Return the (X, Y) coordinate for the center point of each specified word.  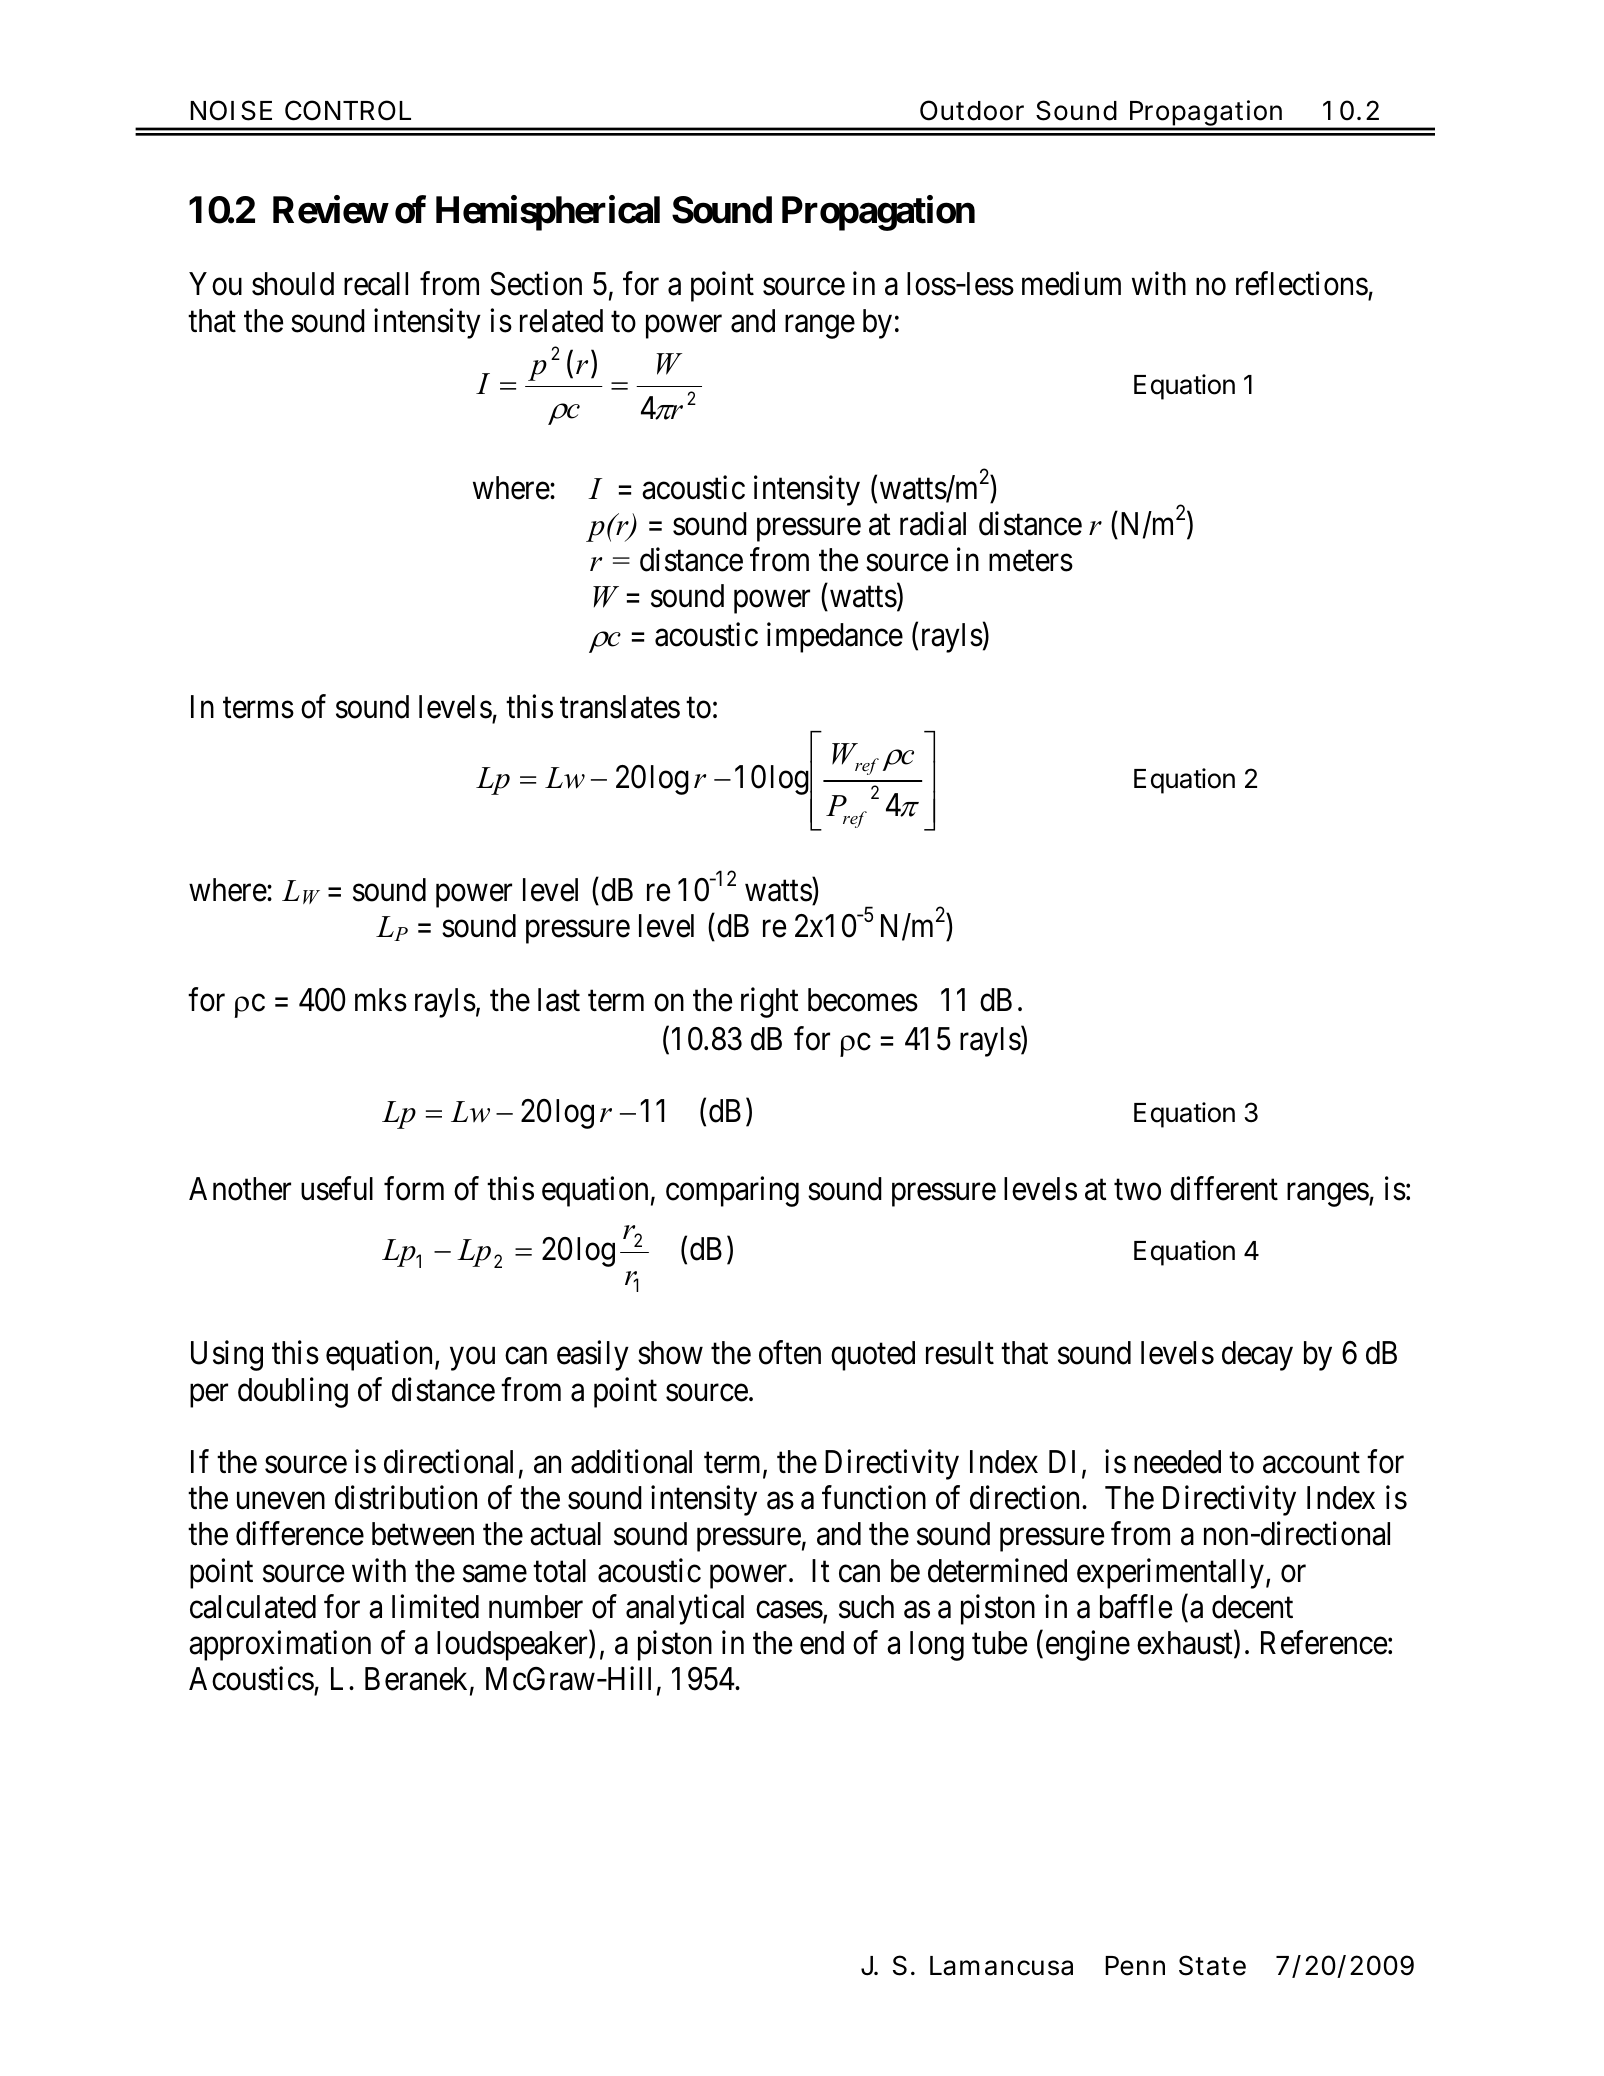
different (1224, 1189)
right (770, 1003)
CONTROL (348, 110)
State (1212, 1965)
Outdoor (972, 110)
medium (1071, 284)
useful (337, 1189)
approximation (280, 1645)
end (822, 1643)
